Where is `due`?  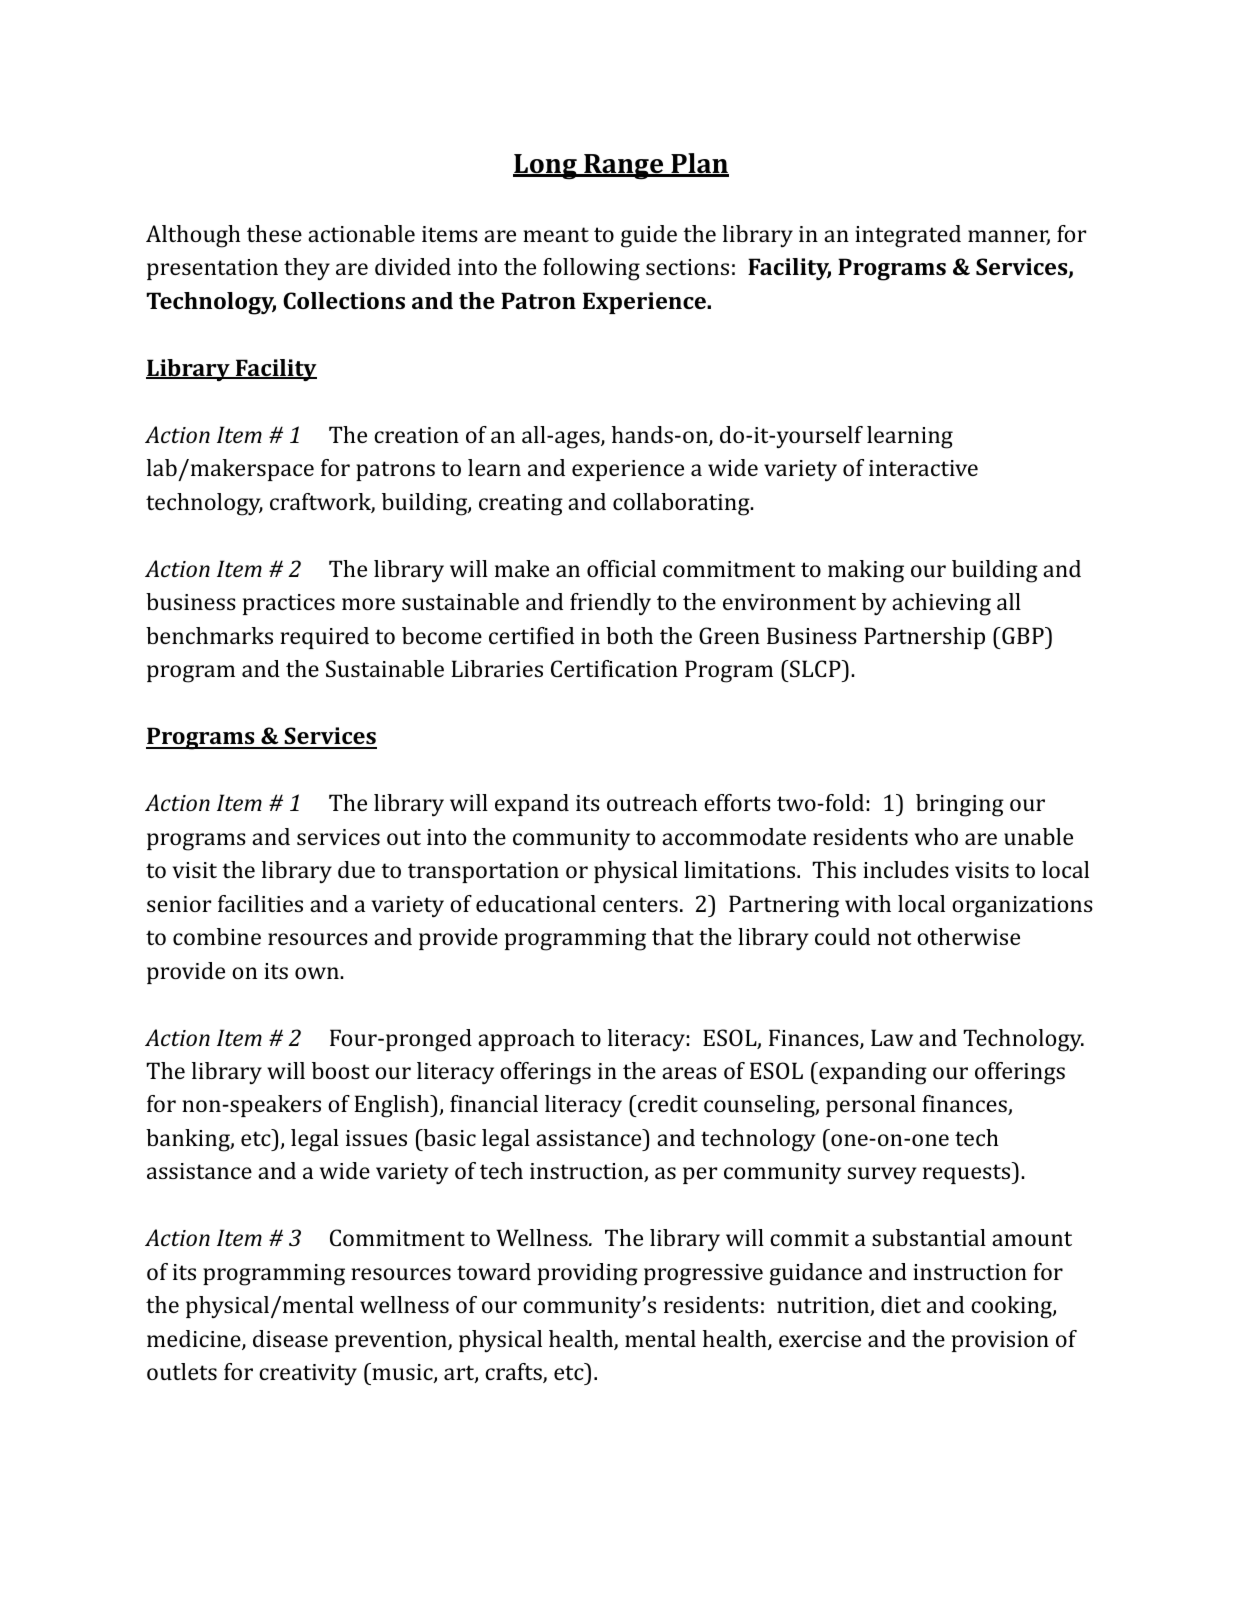
due is located at coordinates (356, 869).
